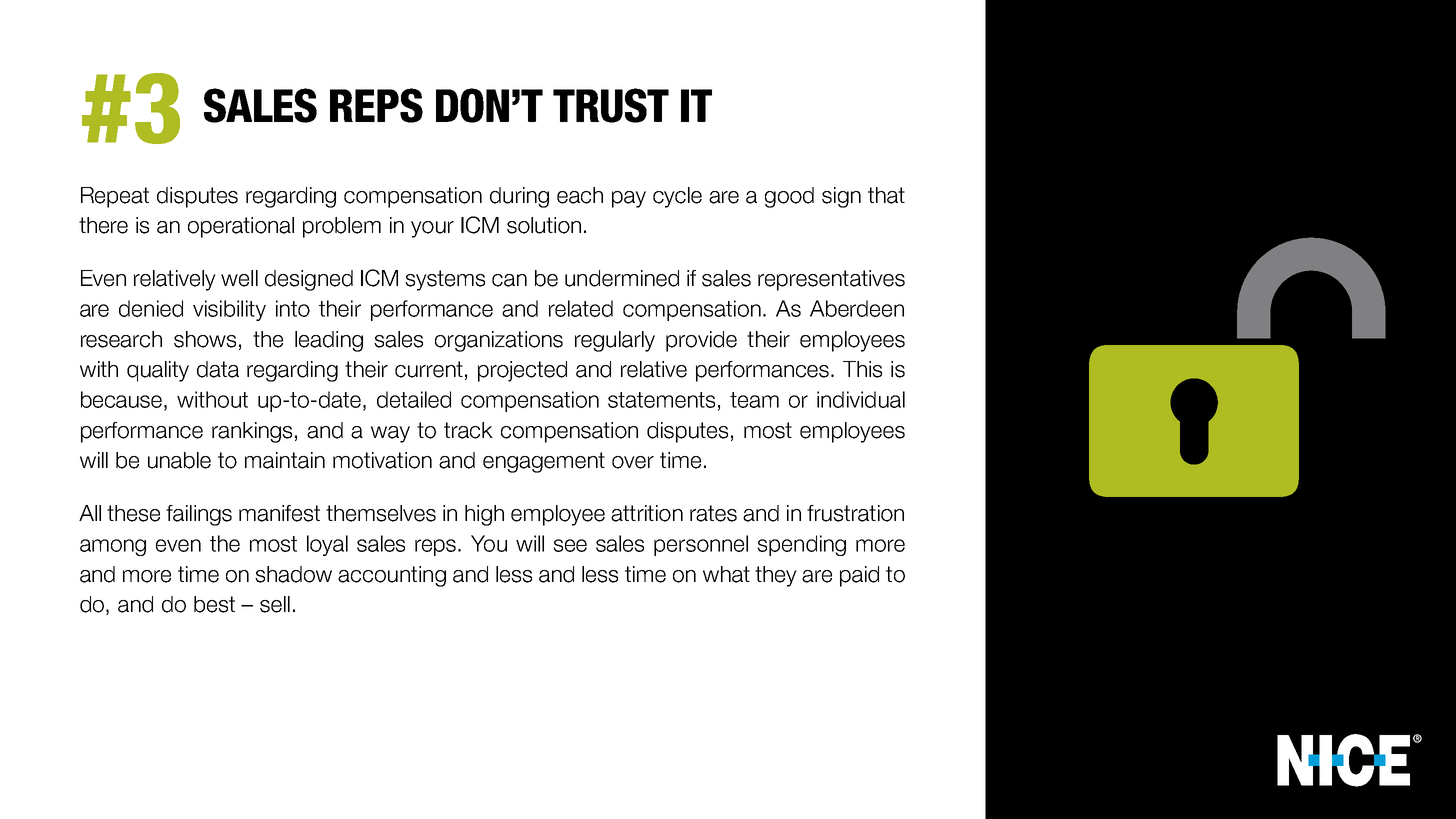 This image has width=1456, height=819. I want to click on Repeat, so click(115, 197).
